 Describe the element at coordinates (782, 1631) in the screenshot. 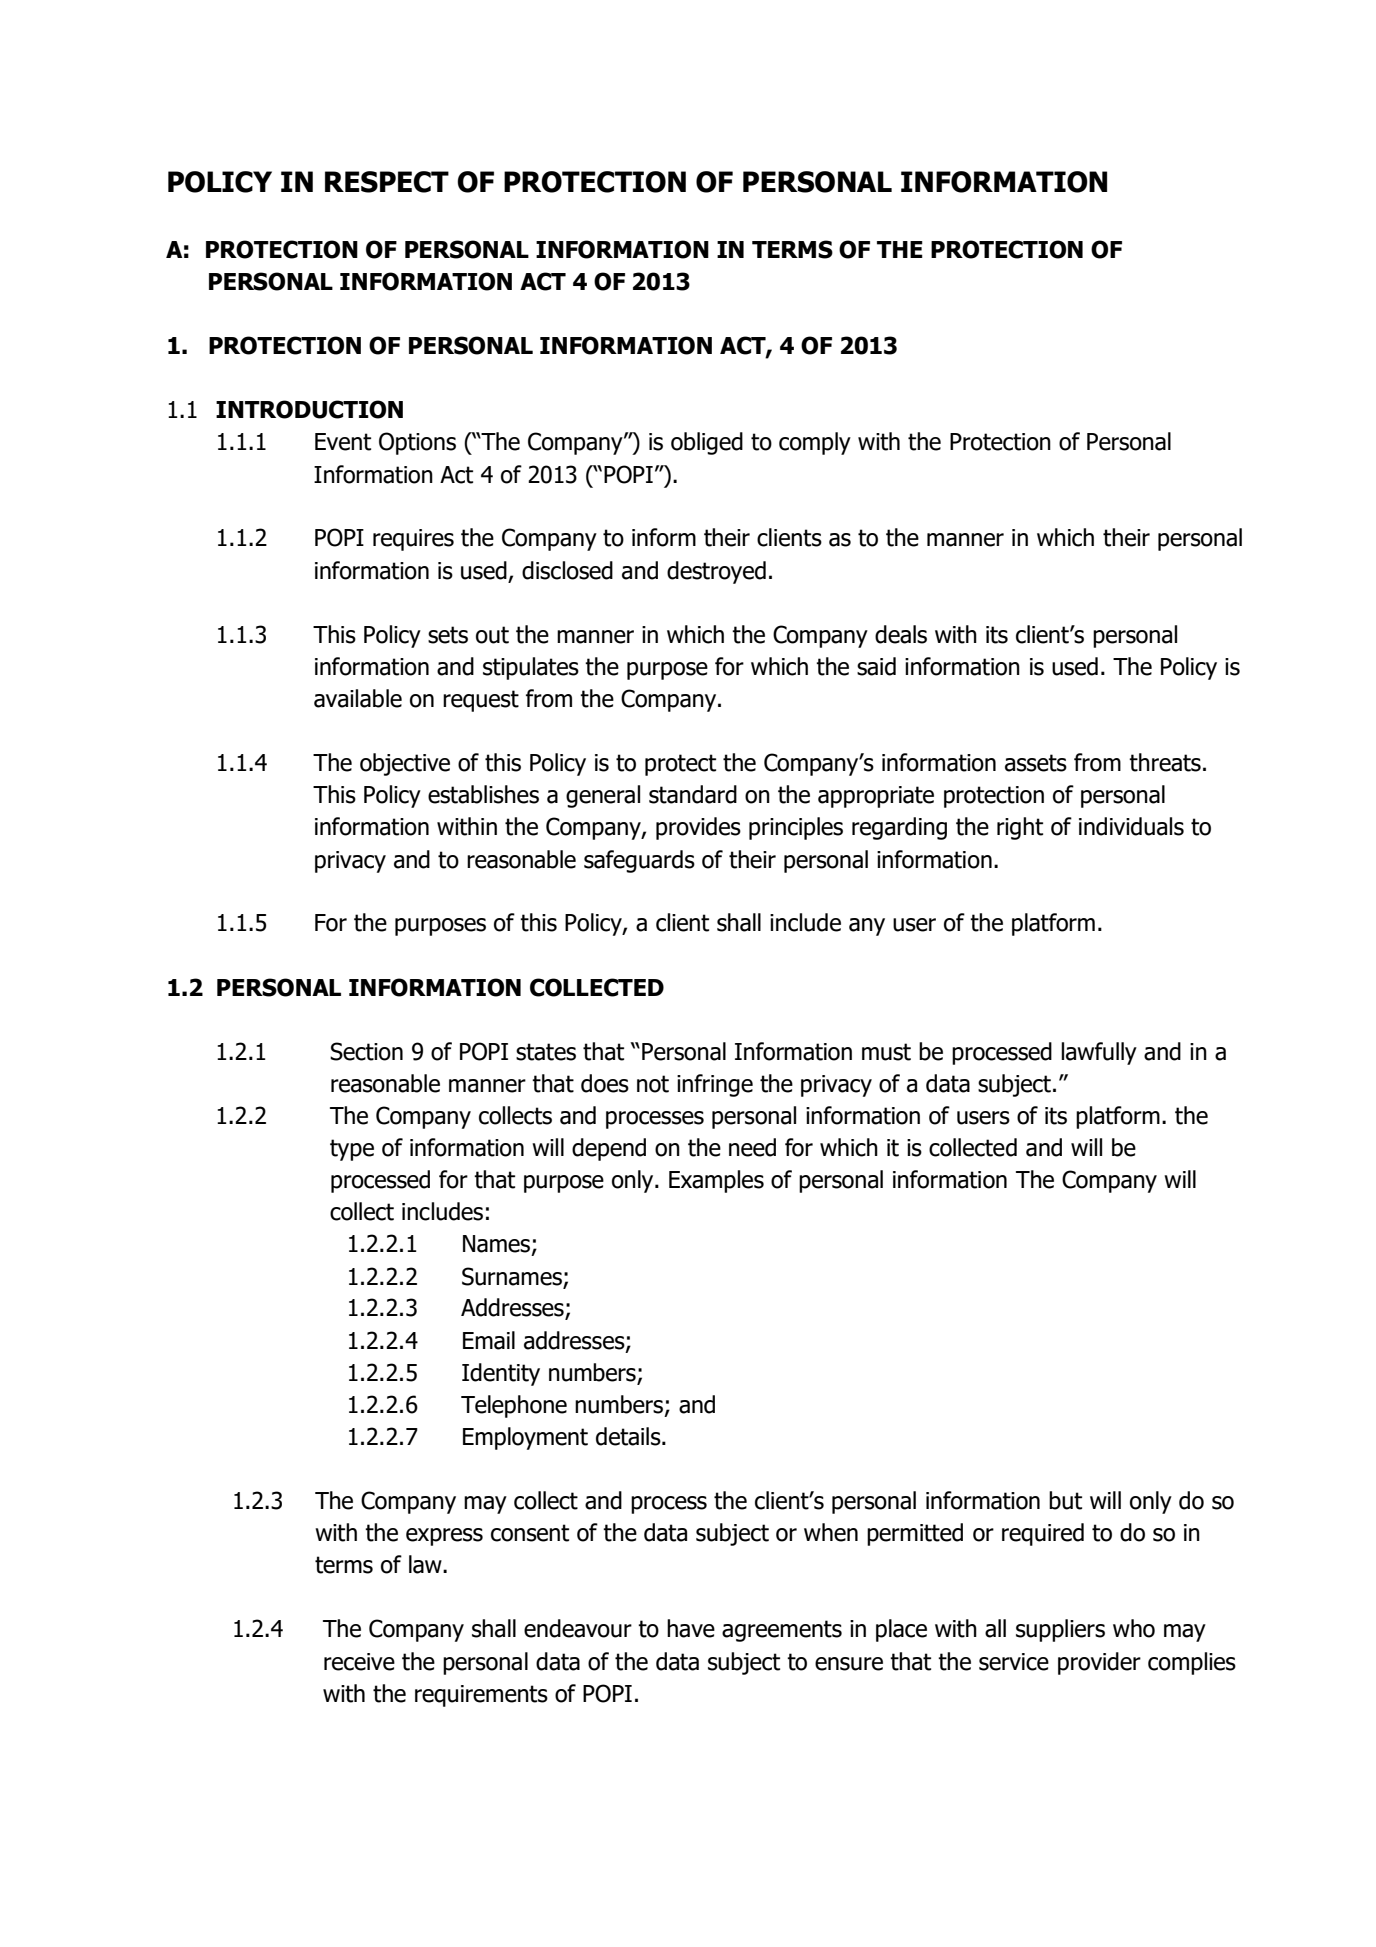

I see `agreements` at that location.
